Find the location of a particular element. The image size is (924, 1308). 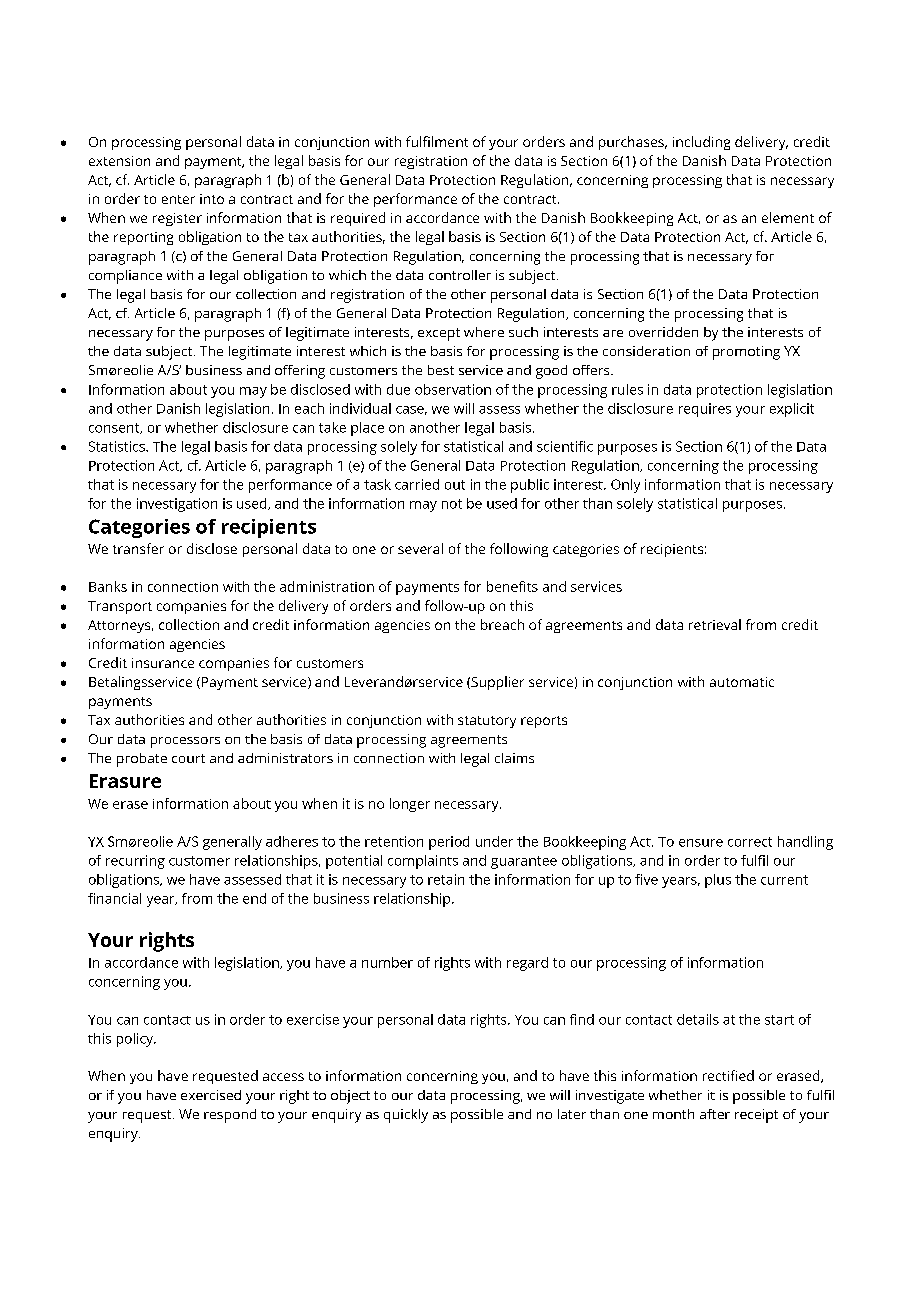

investigation is located at coordinates (177, 505).
